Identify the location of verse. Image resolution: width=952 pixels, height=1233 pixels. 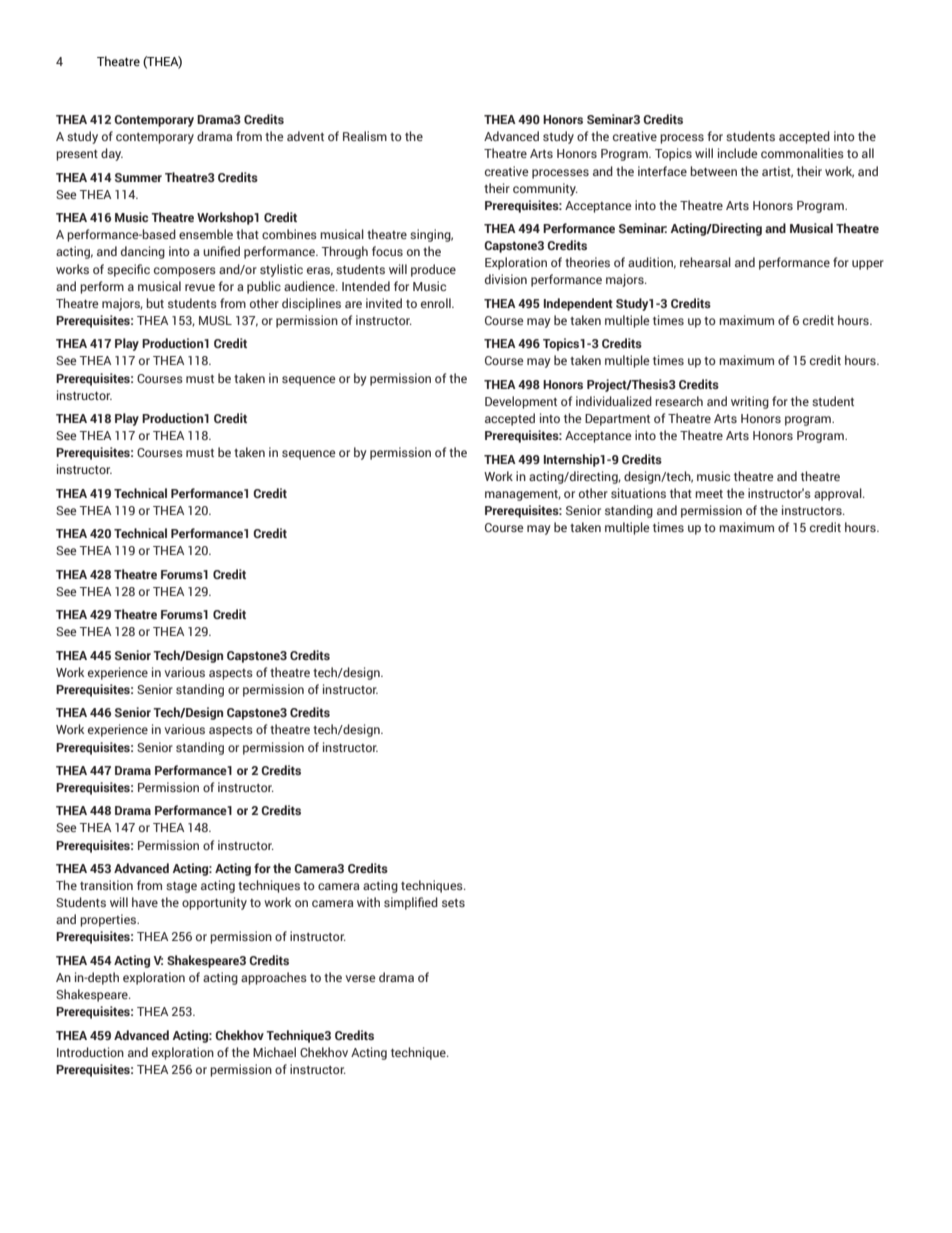
(361, 978).
